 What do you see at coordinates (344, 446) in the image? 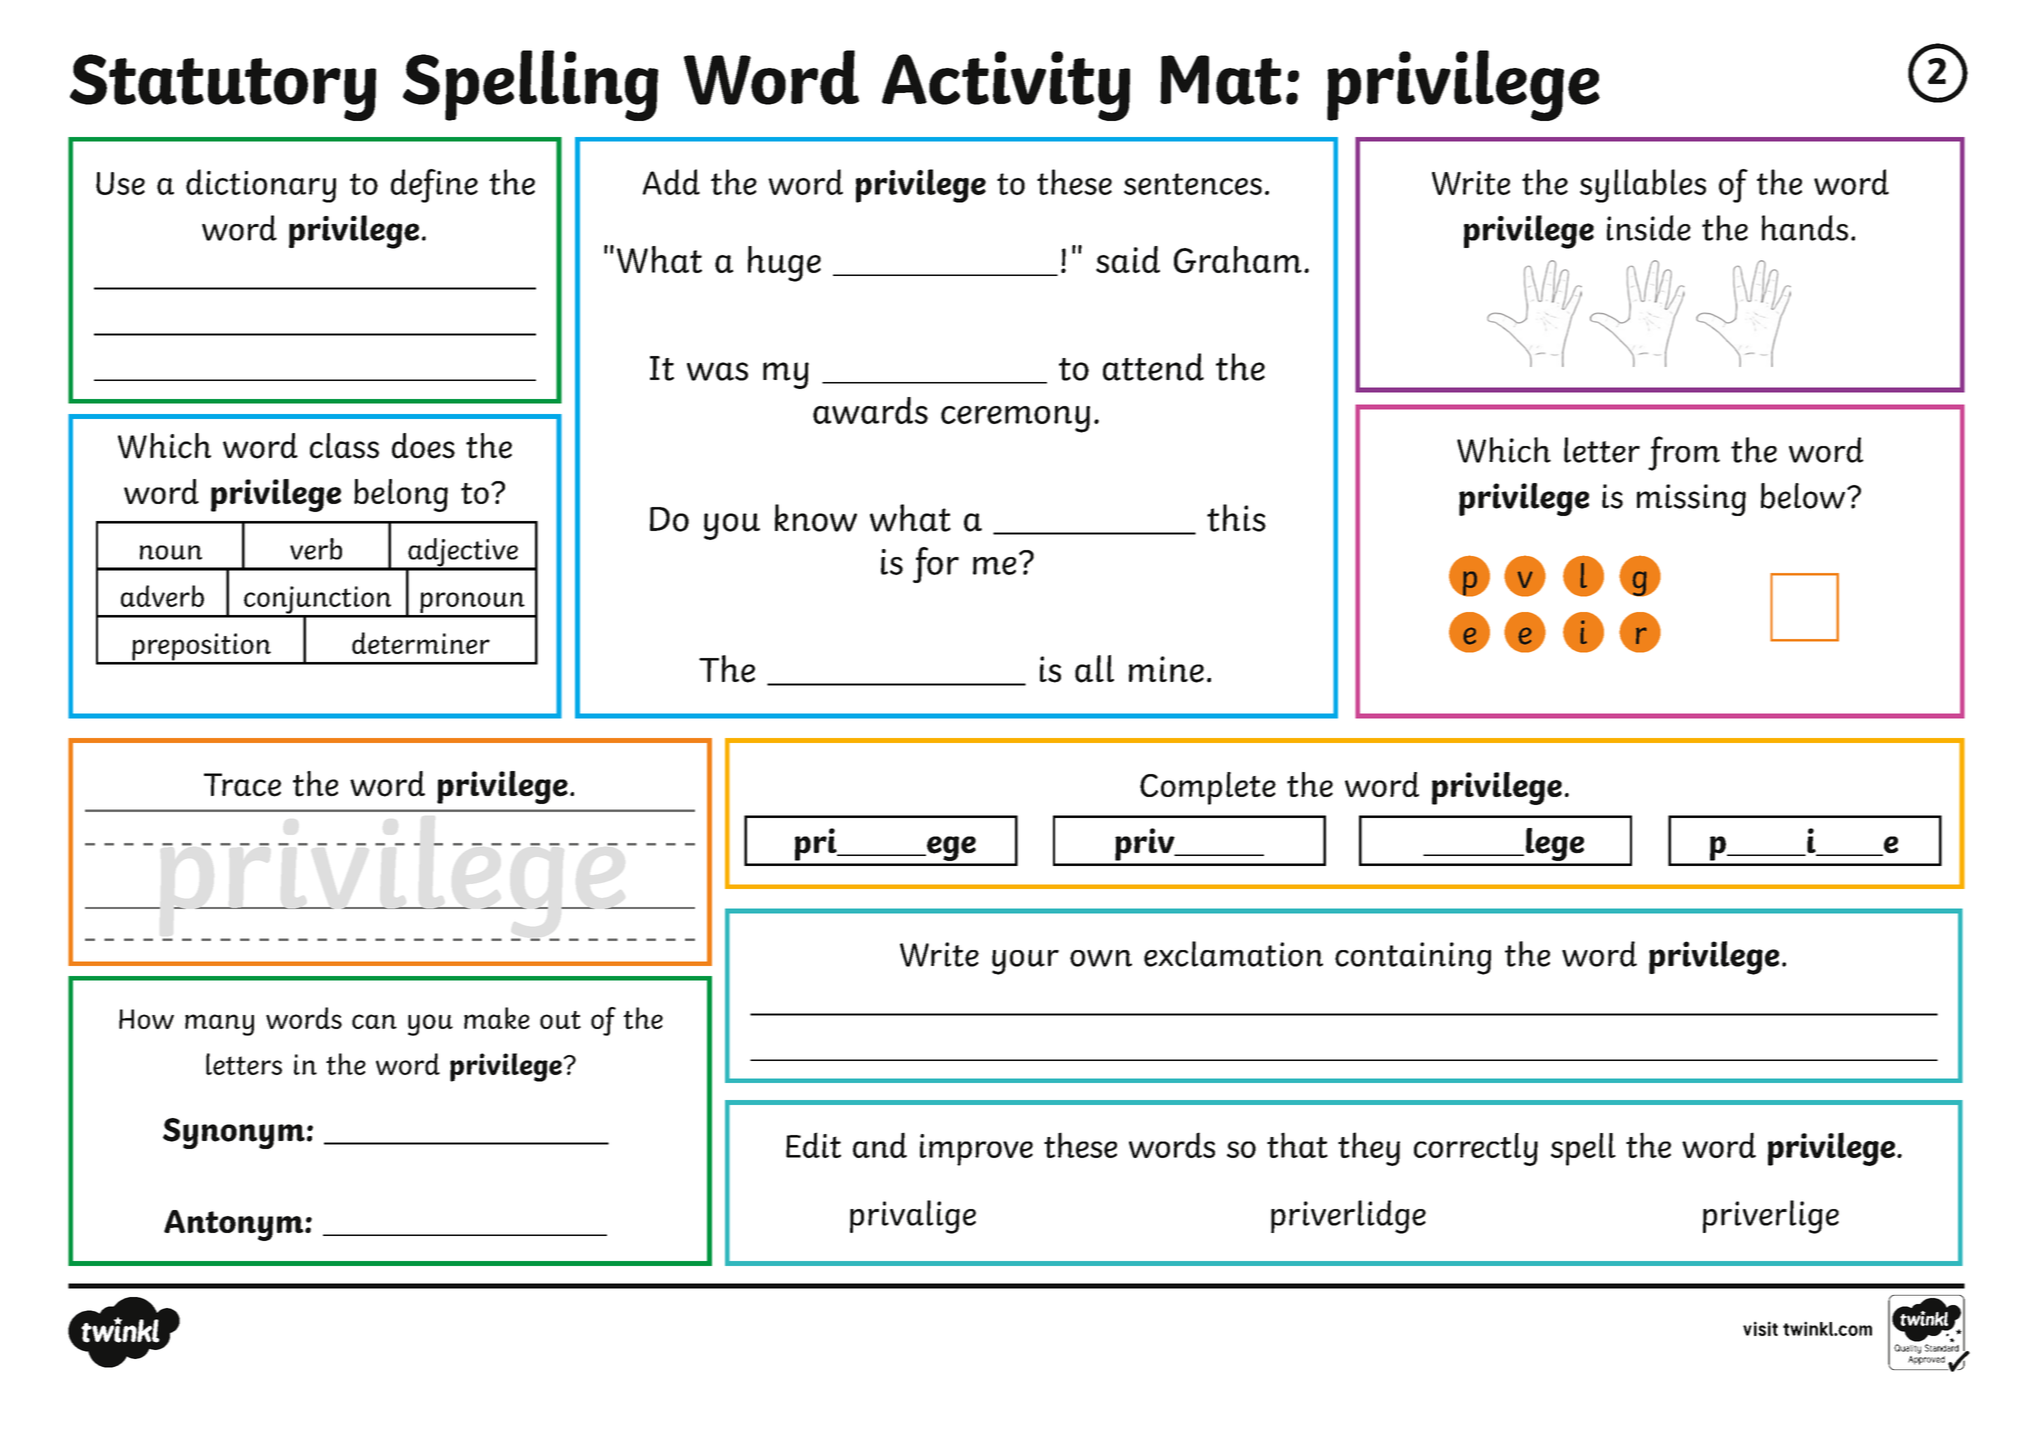
I see `class` at bounding box center [344, 446].
